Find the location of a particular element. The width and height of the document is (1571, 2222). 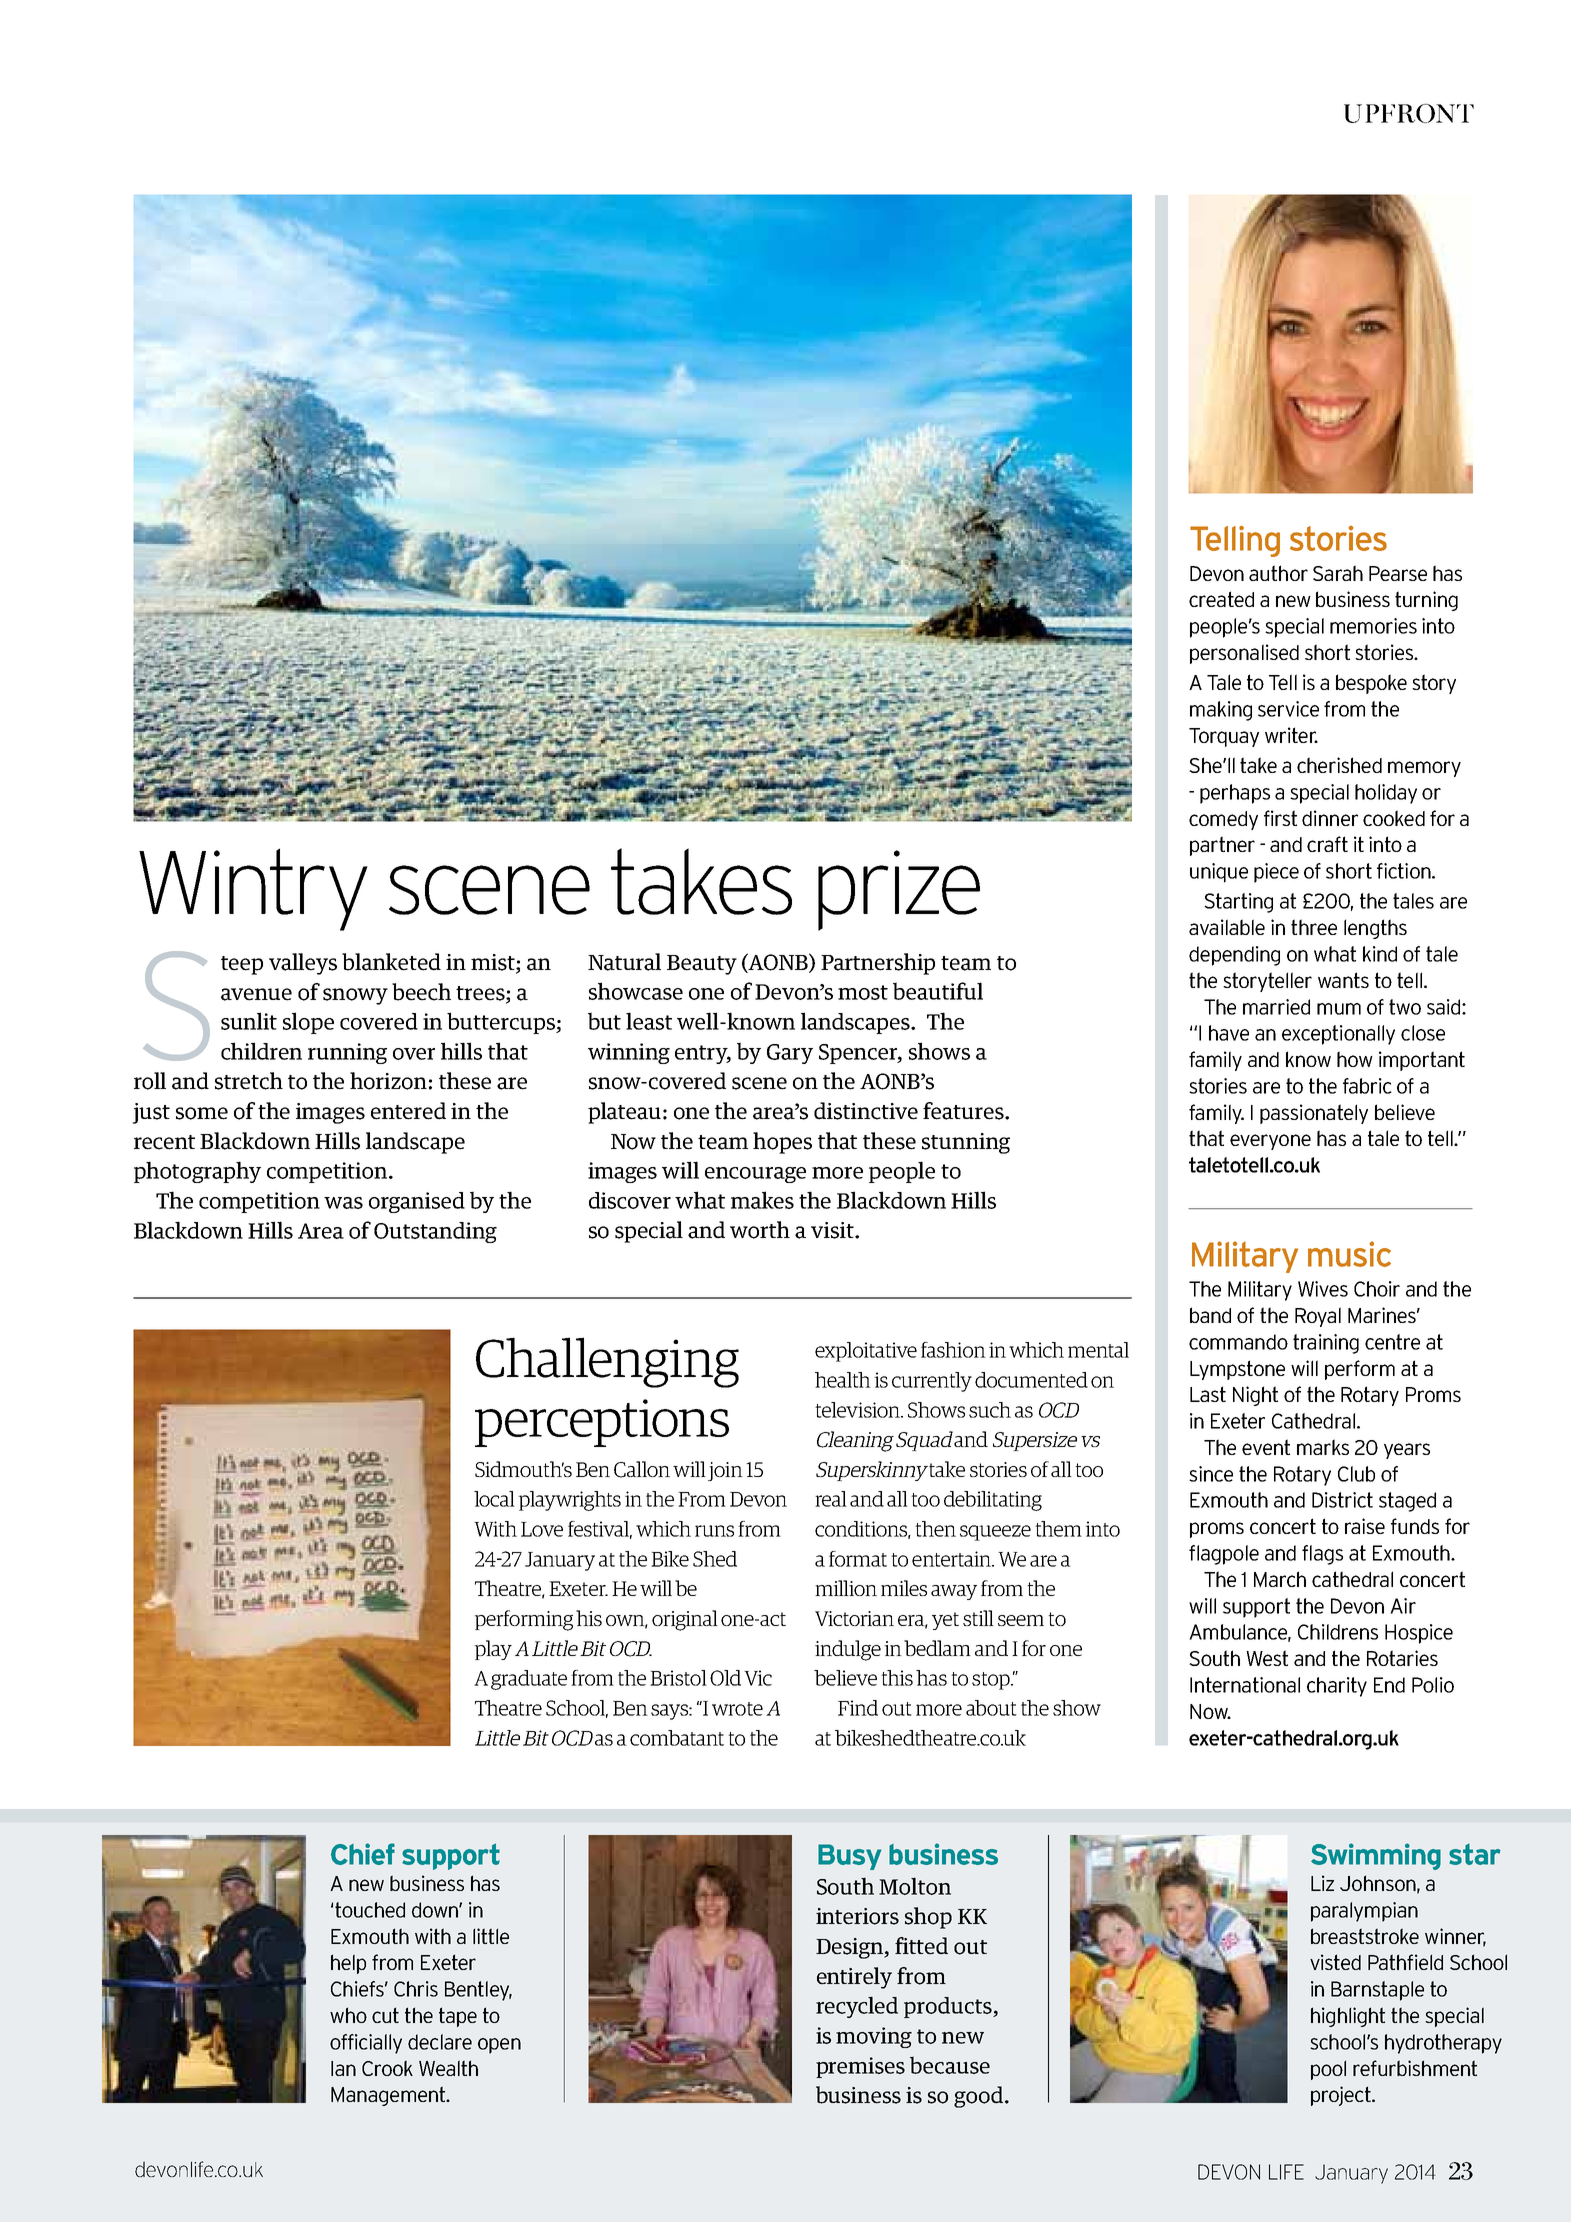

author is located at coordinates (1278, 573).
